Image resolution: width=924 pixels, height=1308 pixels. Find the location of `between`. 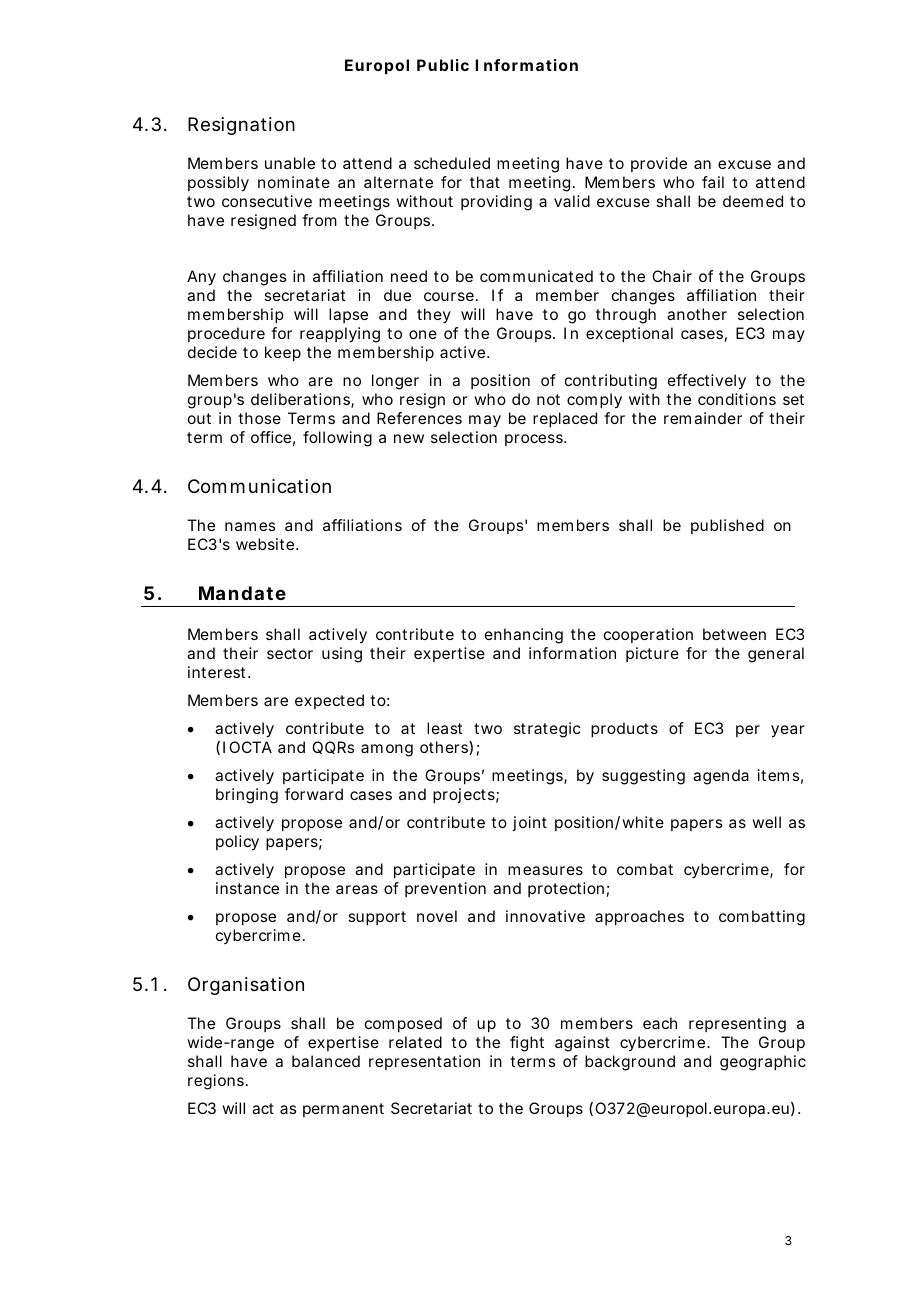

between is located at coordinates (734, 634).
